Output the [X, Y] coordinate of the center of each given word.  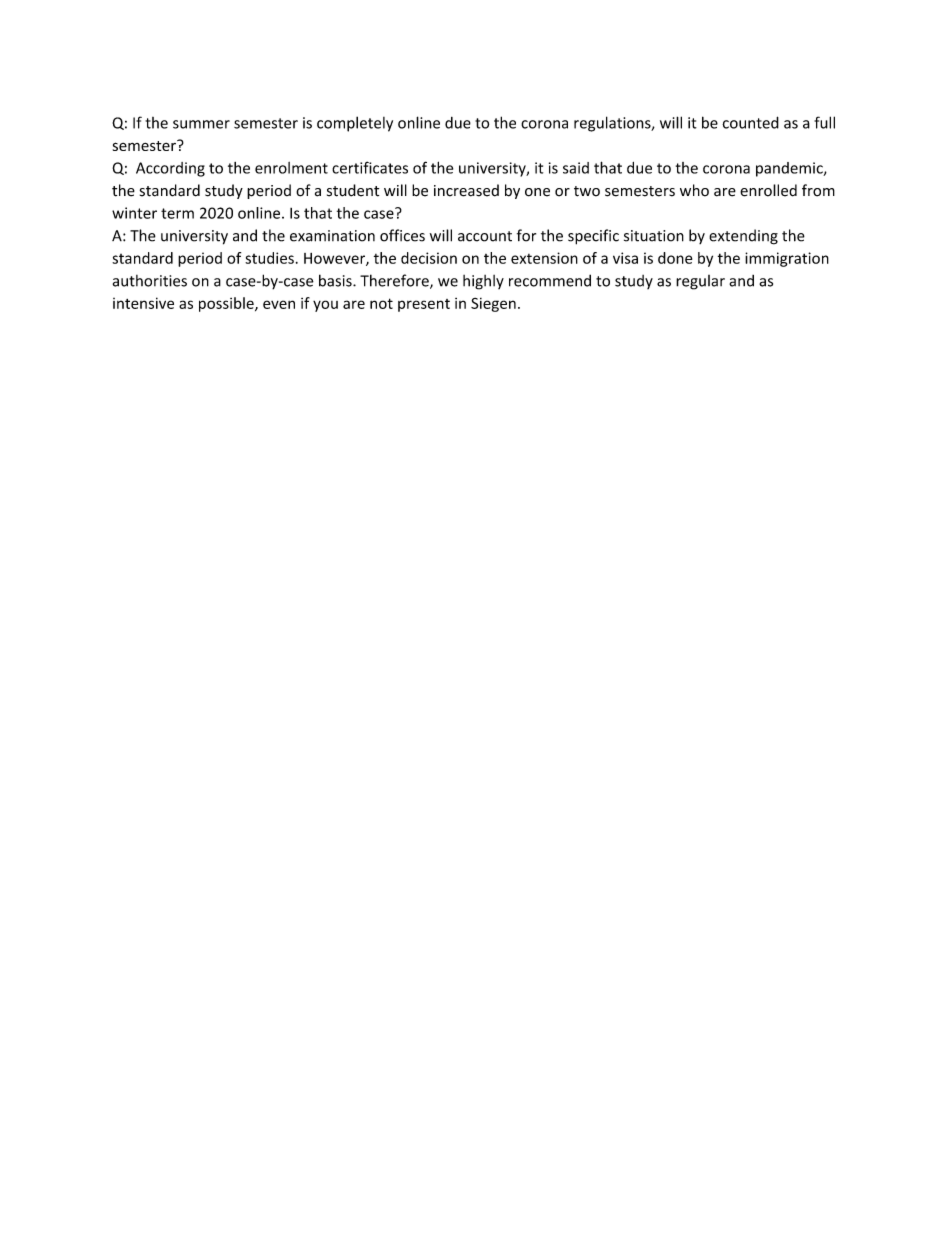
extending [743, 237]
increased [466, 190]
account [485, 236]
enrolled [768, 190]
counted [750, 122]
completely [355, 124]
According [170, 169]
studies [269, 258]
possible [227, 304]
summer [201, 124]
